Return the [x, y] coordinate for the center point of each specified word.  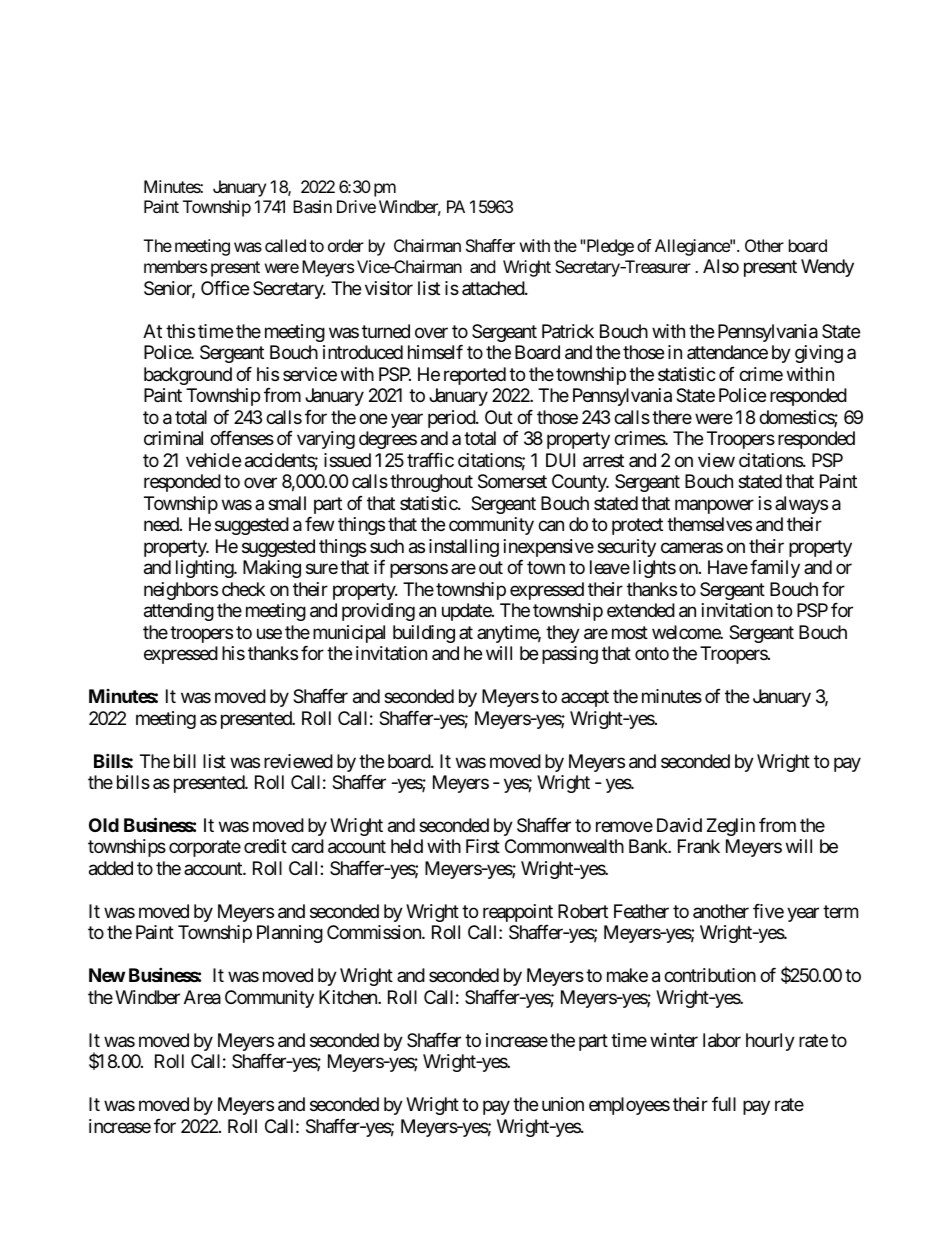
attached [494, 288]
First [483, 846]
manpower [714, 506]
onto [652, 653]
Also [721, 266]
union [563, 1104]
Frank [699, 846]
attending [179, 612]
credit [265, 846]
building [424, 634]
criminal [173, 438]
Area [202, 997]
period [452, 419]
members [175, 266]
